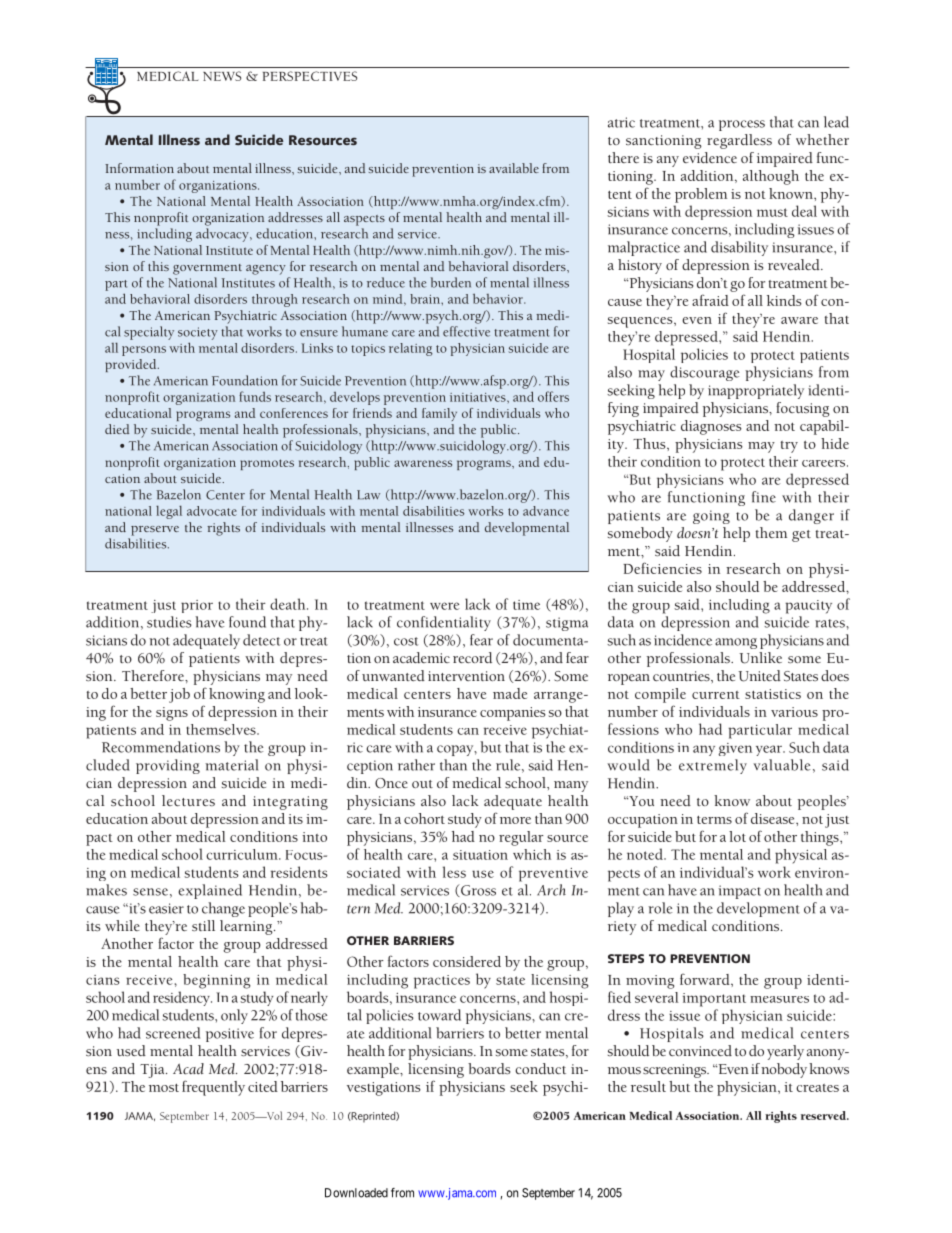 The image size is (952, 1233). What do you see at coordinates (213, 1088) in the image?
I see `frequently` at bounding box center [213, 1088].
